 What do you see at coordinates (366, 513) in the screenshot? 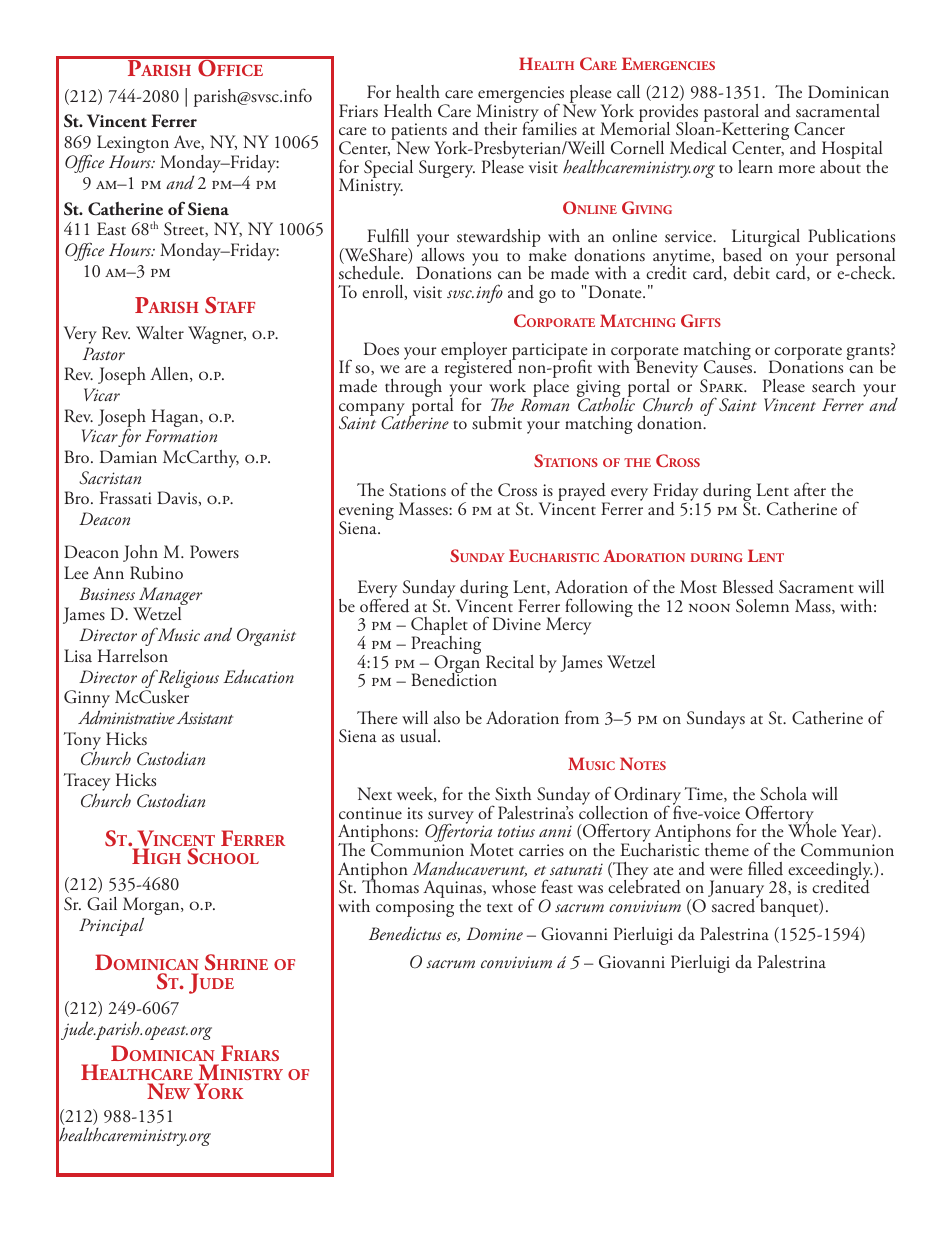
I see `evening` at bounding box center [366, 513].
